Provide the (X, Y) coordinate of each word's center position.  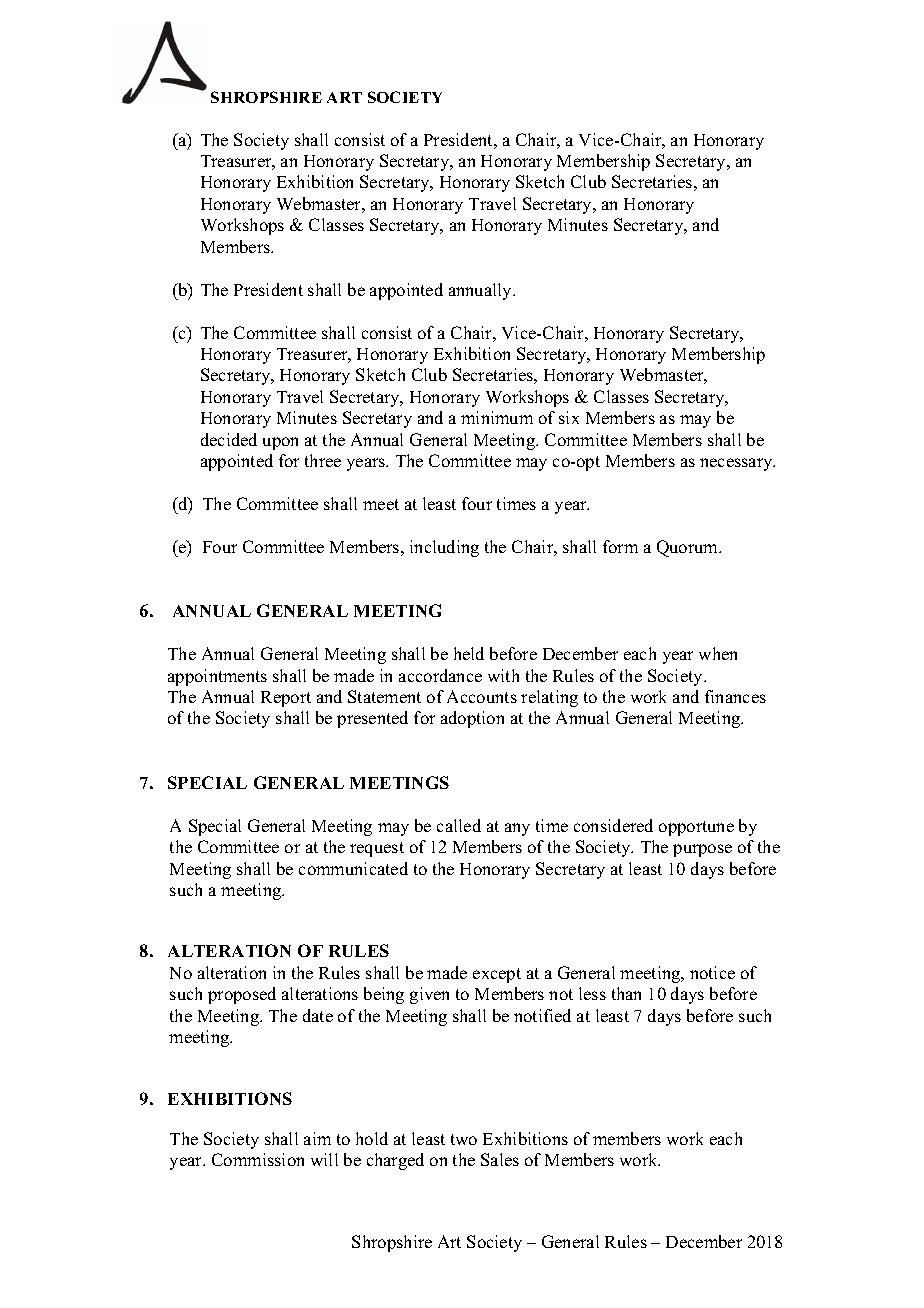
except (497, 975)
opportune (696, 828)
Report (286, 699)
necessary (737, 464)
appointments (217, 677)
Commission (258, 1159)
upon (280, 443)
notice (712, 972)
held (469, 653)
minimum (497, 417)
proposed (242, 995)
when (718, 653)
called (459, 825)
